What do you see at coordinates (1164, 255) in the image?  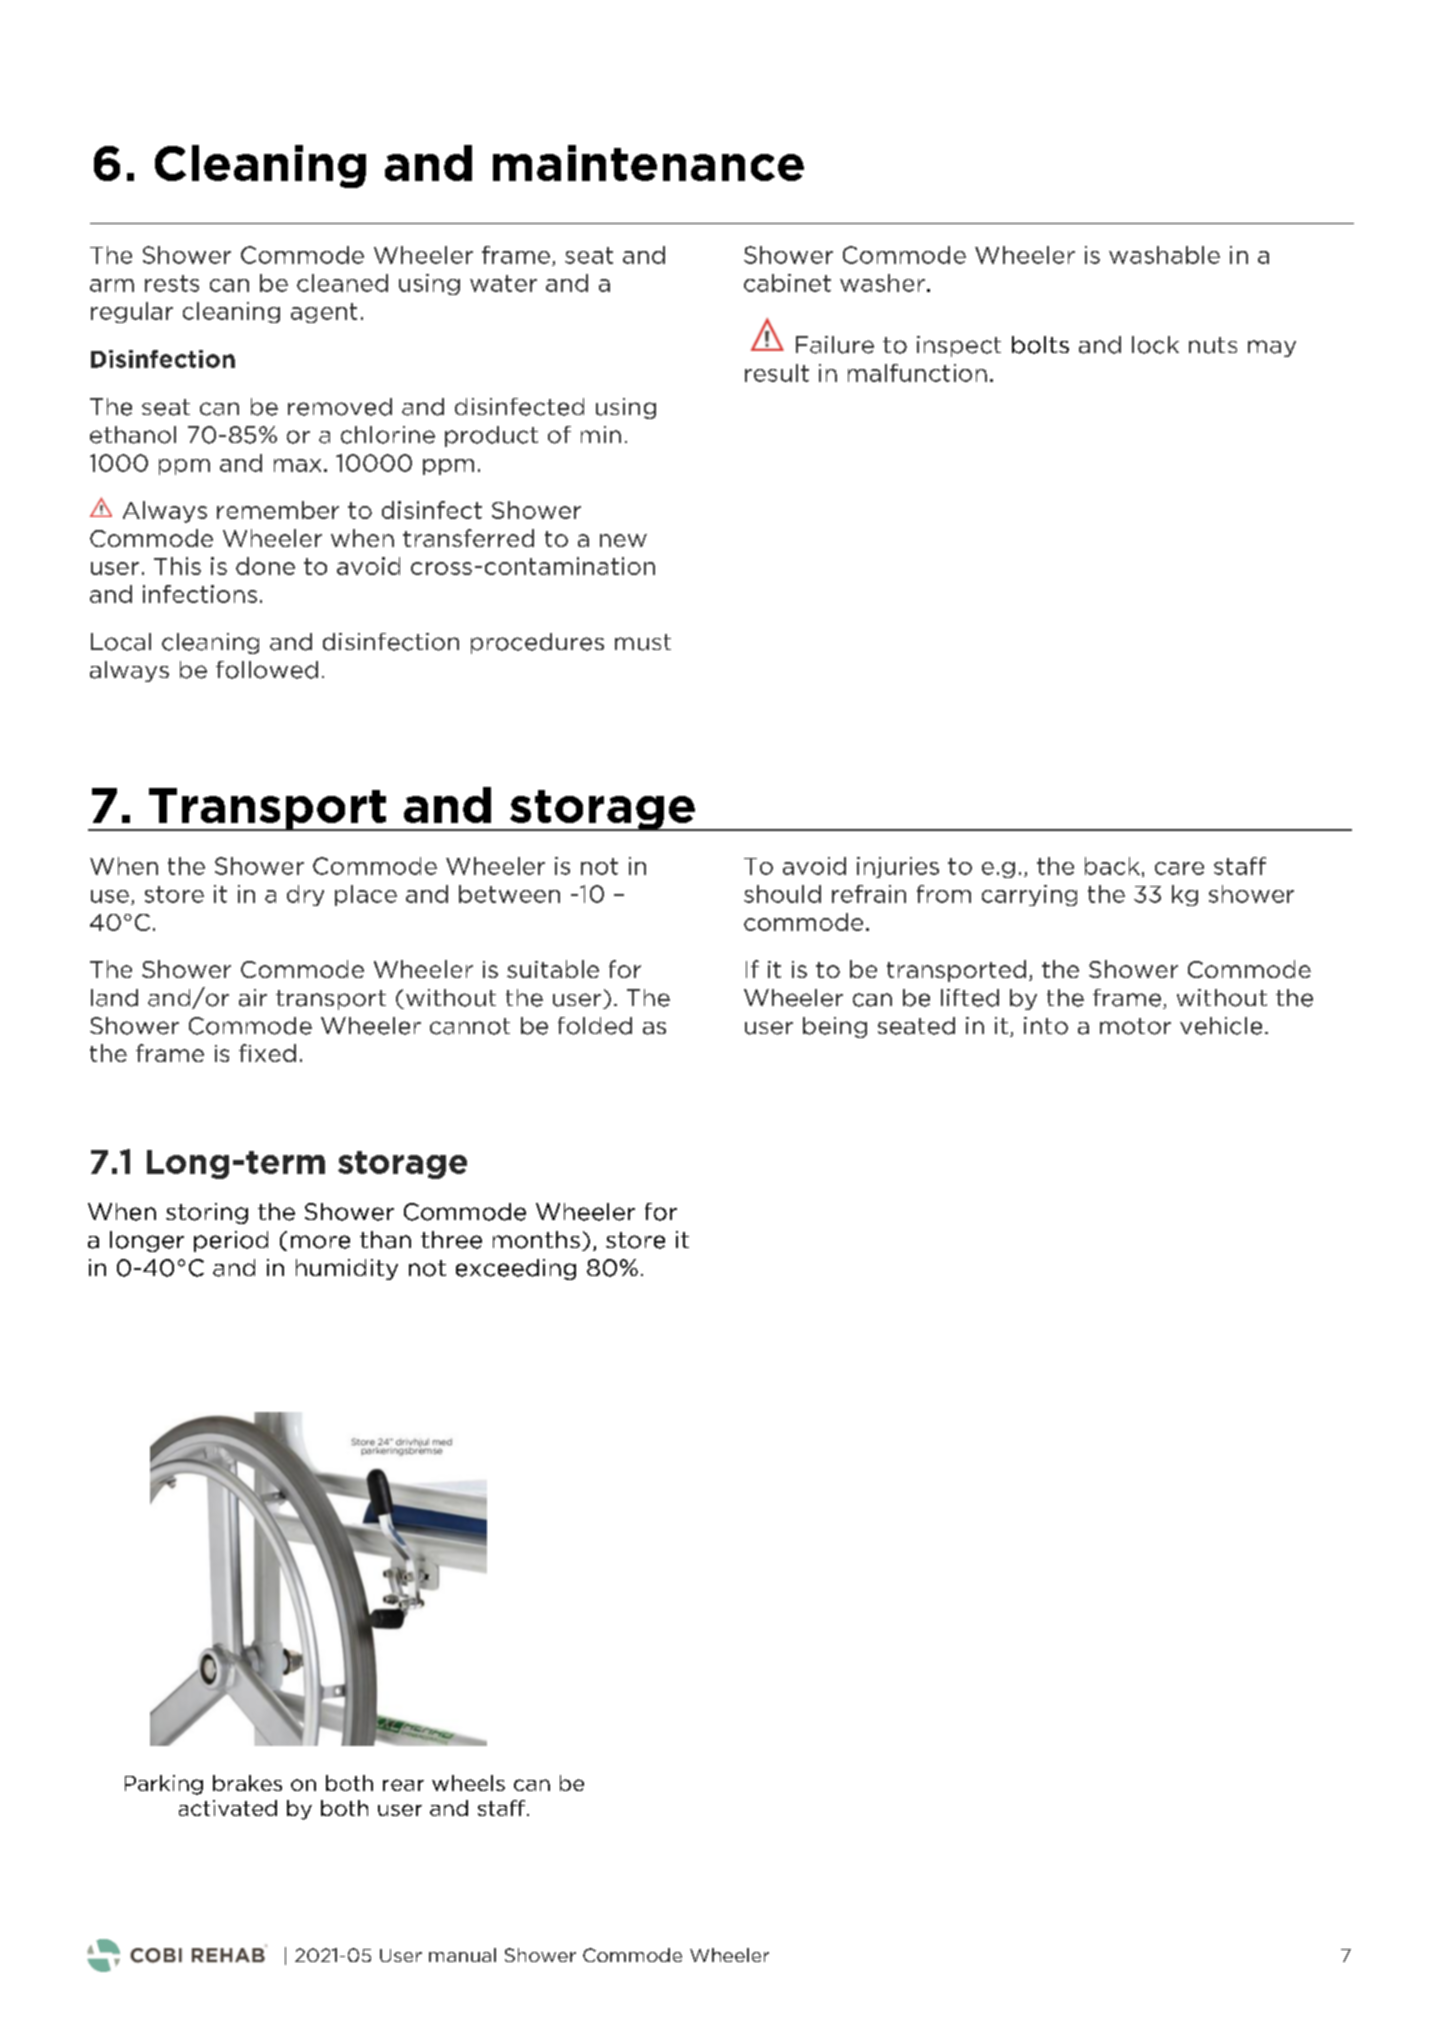 I see `washable` at bounding box center [1164, 255].
